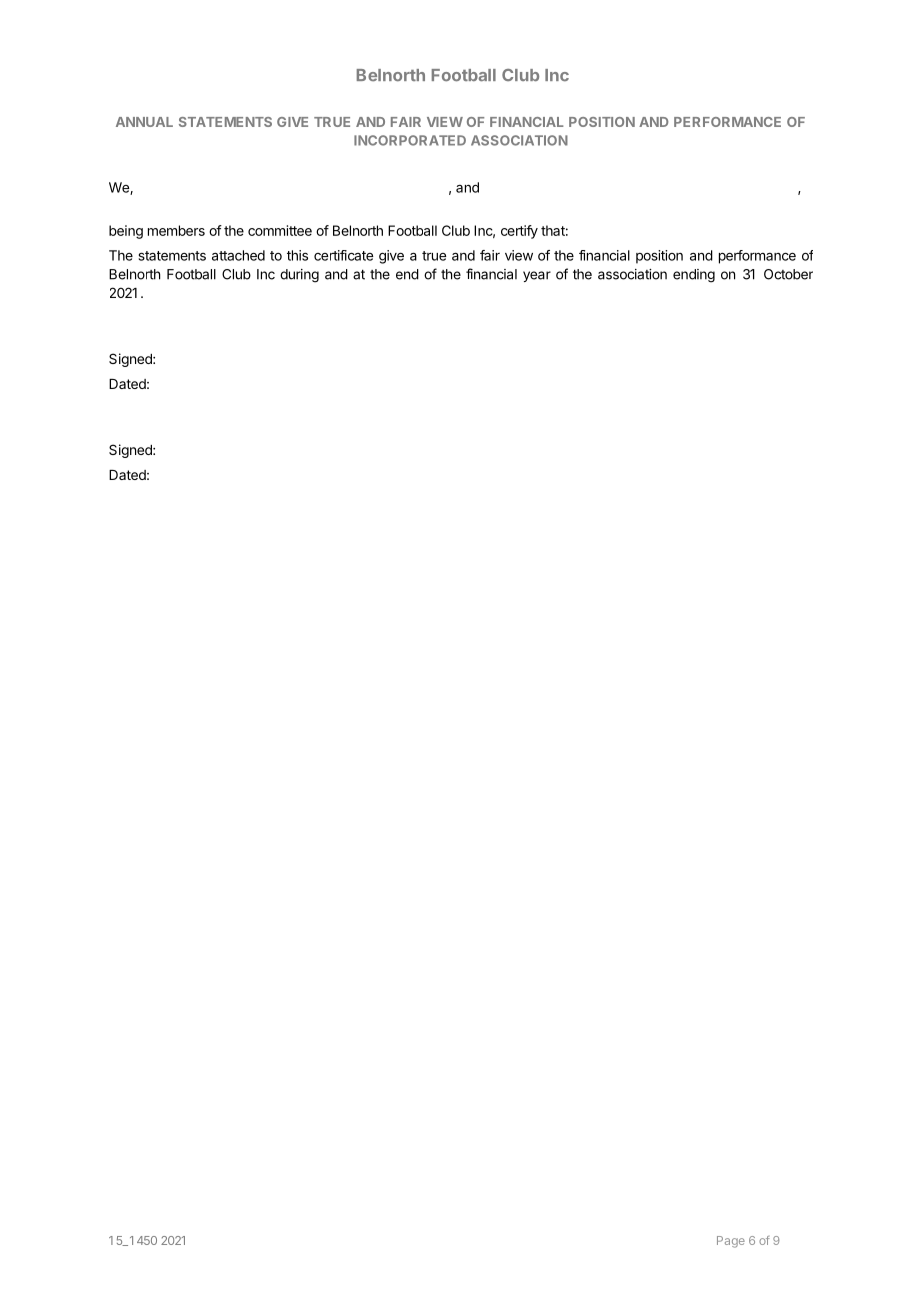  What do you see at coordinates (788, 274) in the screenshot?
I see `October` at bounding box center [788, 274].
